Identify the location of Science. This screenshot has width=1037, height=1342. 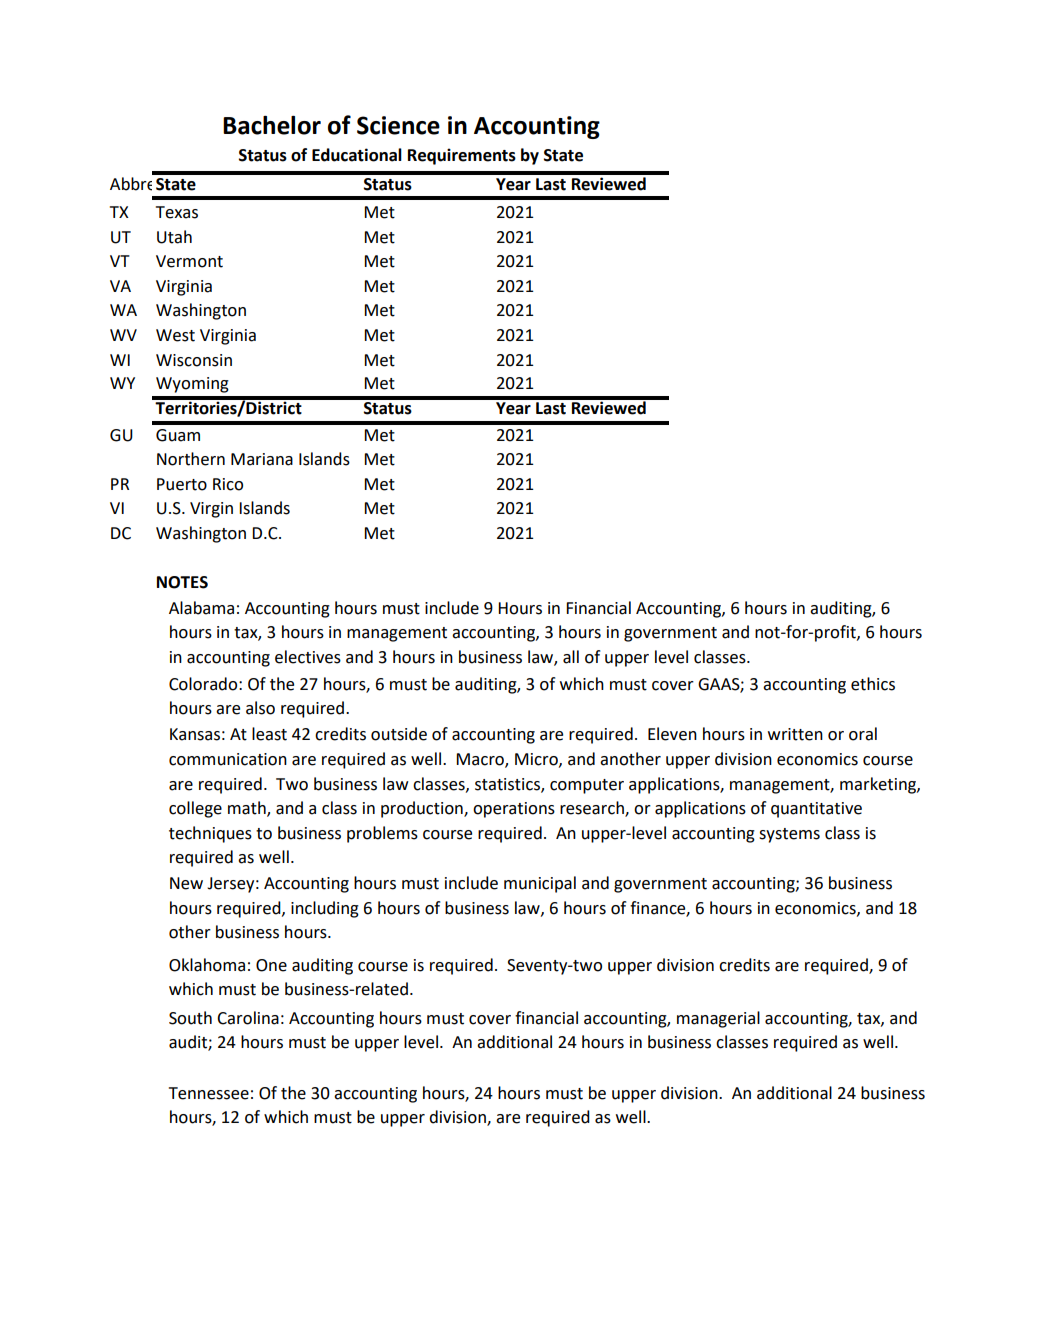
(398, 125).
